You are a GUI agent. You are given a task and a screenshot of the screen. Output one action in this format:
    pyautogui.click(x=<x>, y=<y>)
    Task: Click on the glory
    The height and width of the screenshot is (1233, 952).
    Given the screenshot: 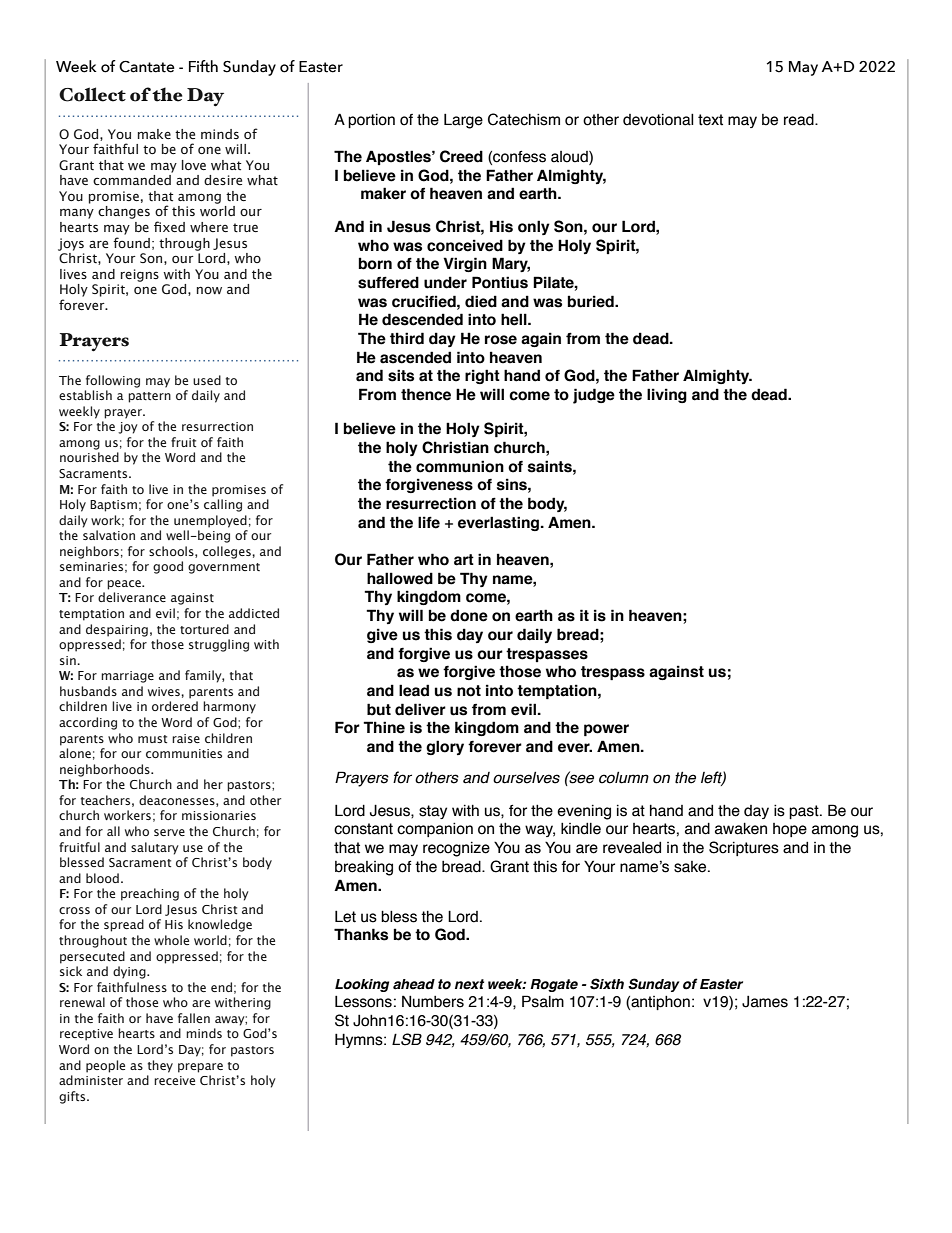 What is the action you would take?
    pyautogui.click(x=445, y=747)
